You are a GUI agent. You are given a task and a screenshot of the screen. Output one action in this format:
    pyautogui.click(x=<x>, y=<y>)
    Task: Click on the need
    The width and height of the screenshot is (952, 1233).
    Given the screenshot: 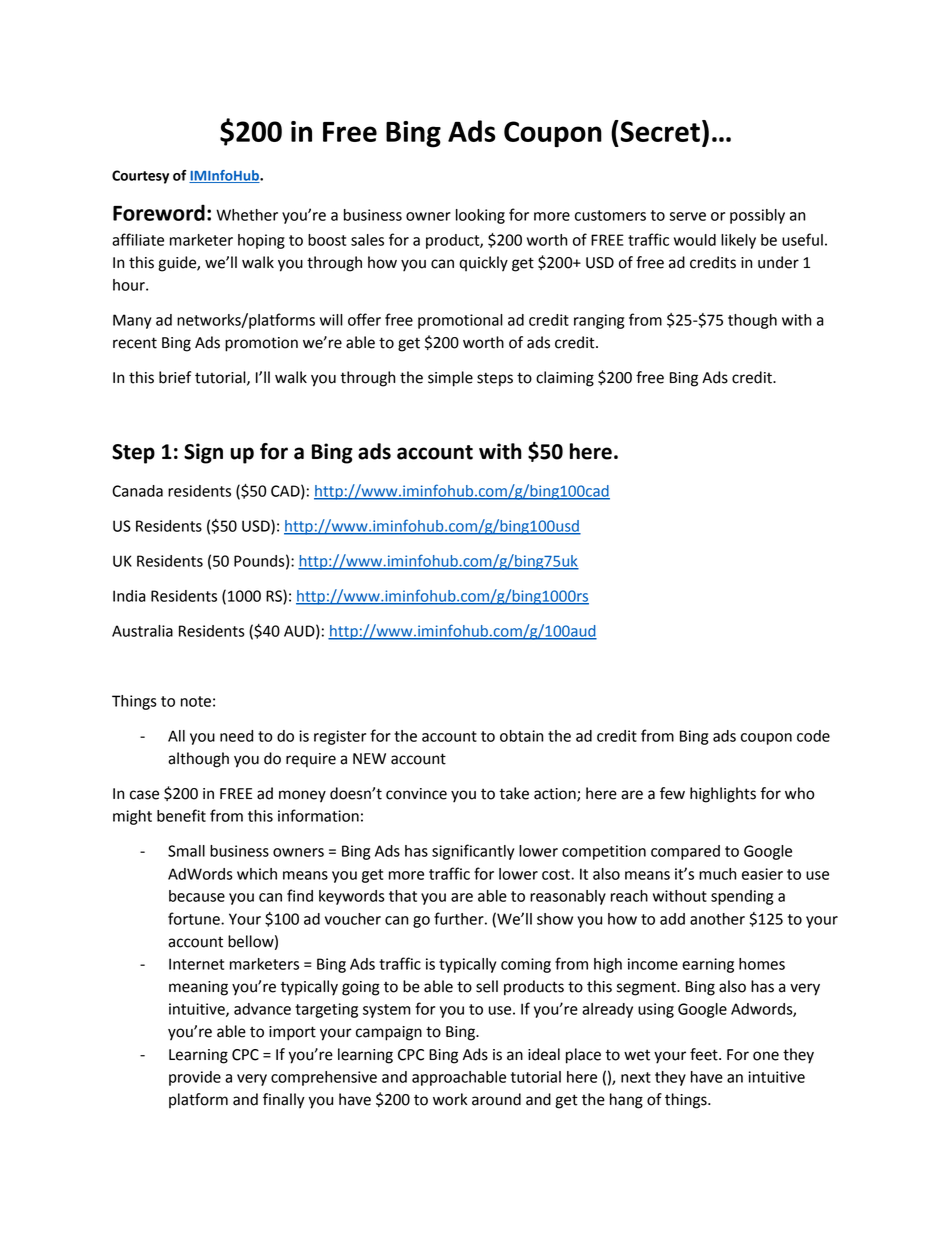 What is the action you would take?
    pyautogui.click(x=236, y=736)
